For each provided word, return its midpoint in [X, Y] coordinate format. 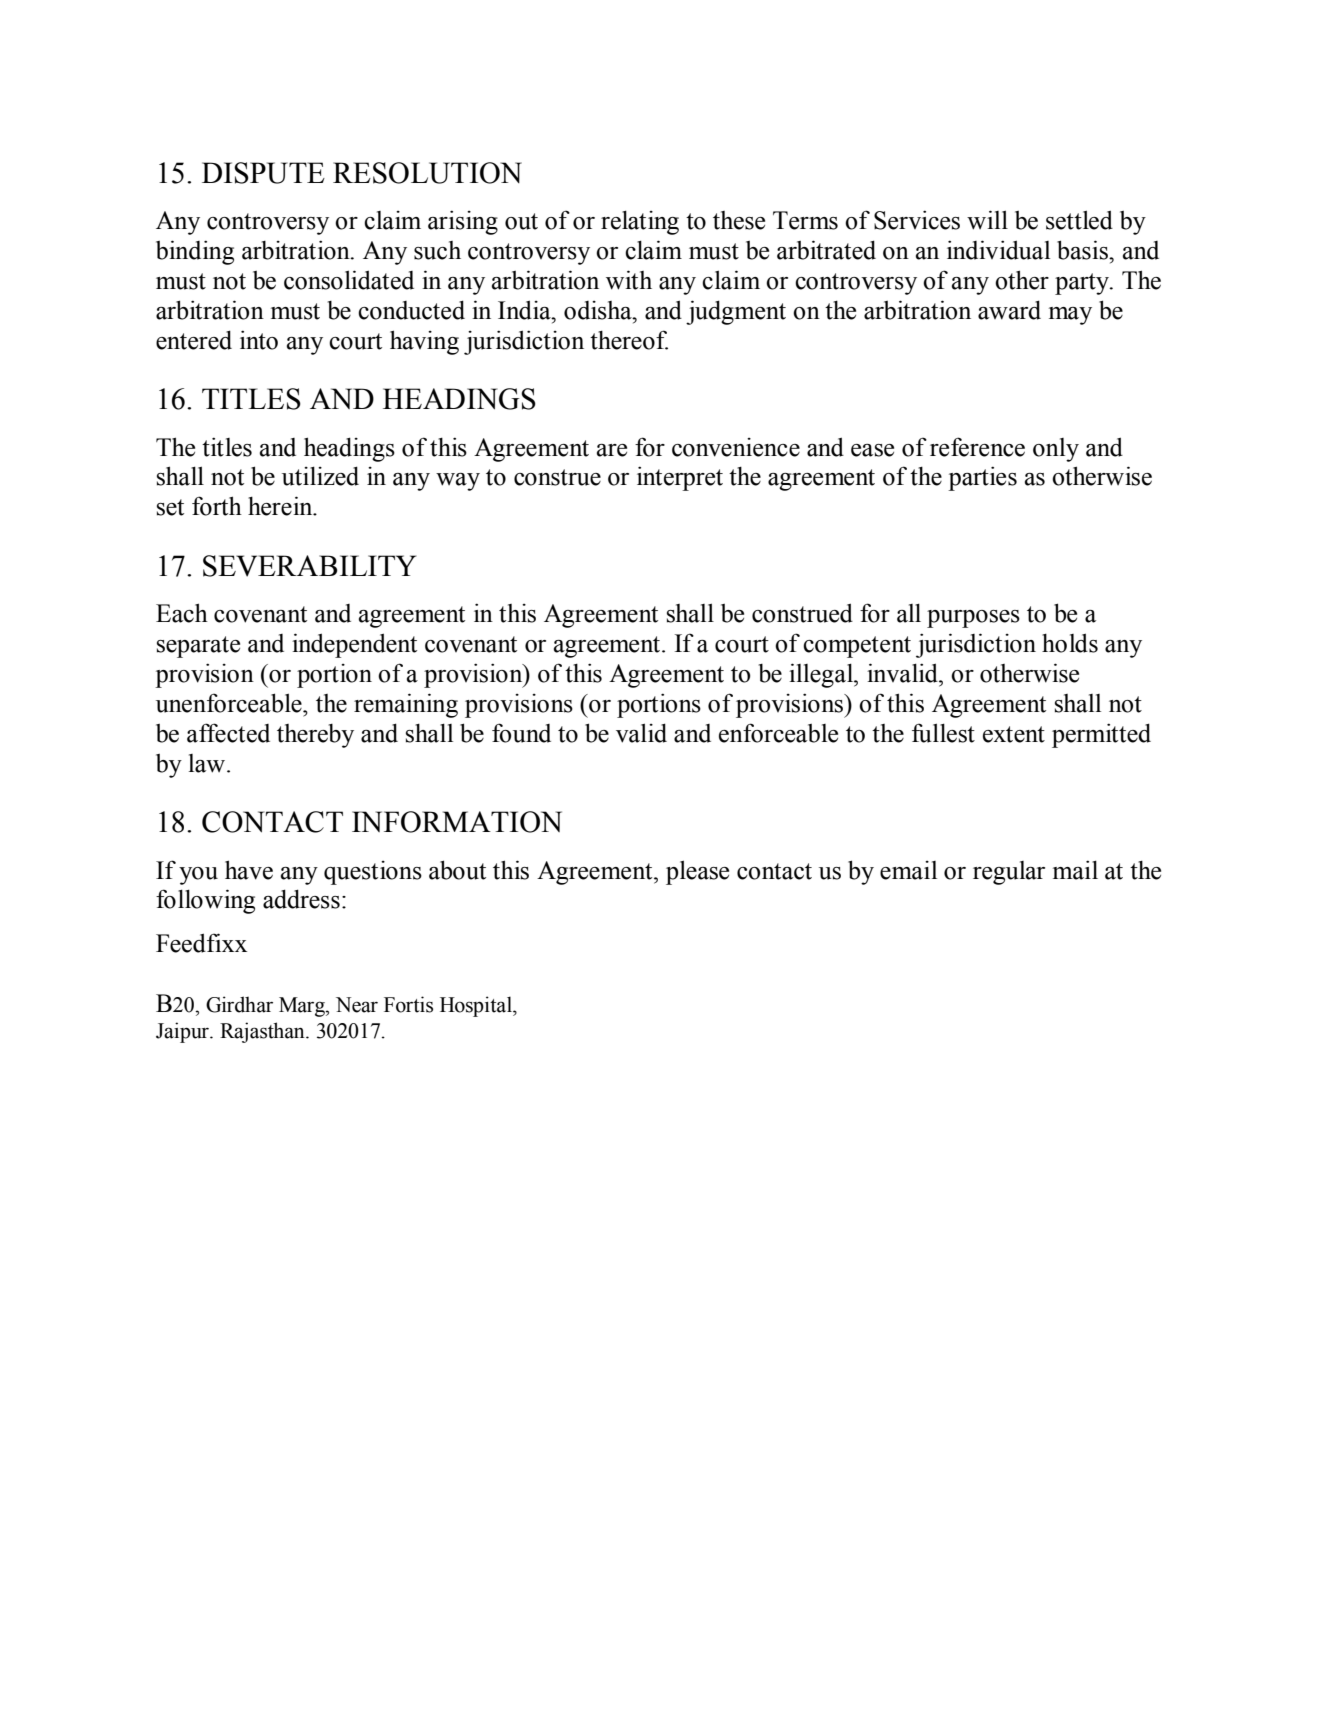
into [259, 340]
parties [982, 478]
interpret [680, 478]
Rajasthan [263, 1032]
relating [640, 222]
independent [354, 645]
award [1009, 310]
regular [1009, 873]
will [987, 220]
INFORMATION [457, 822]
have [249, 870]
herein [281, 506]
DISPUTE [263, 173]
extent [1014, 734]
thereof [629, 340]
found [521, 733]
